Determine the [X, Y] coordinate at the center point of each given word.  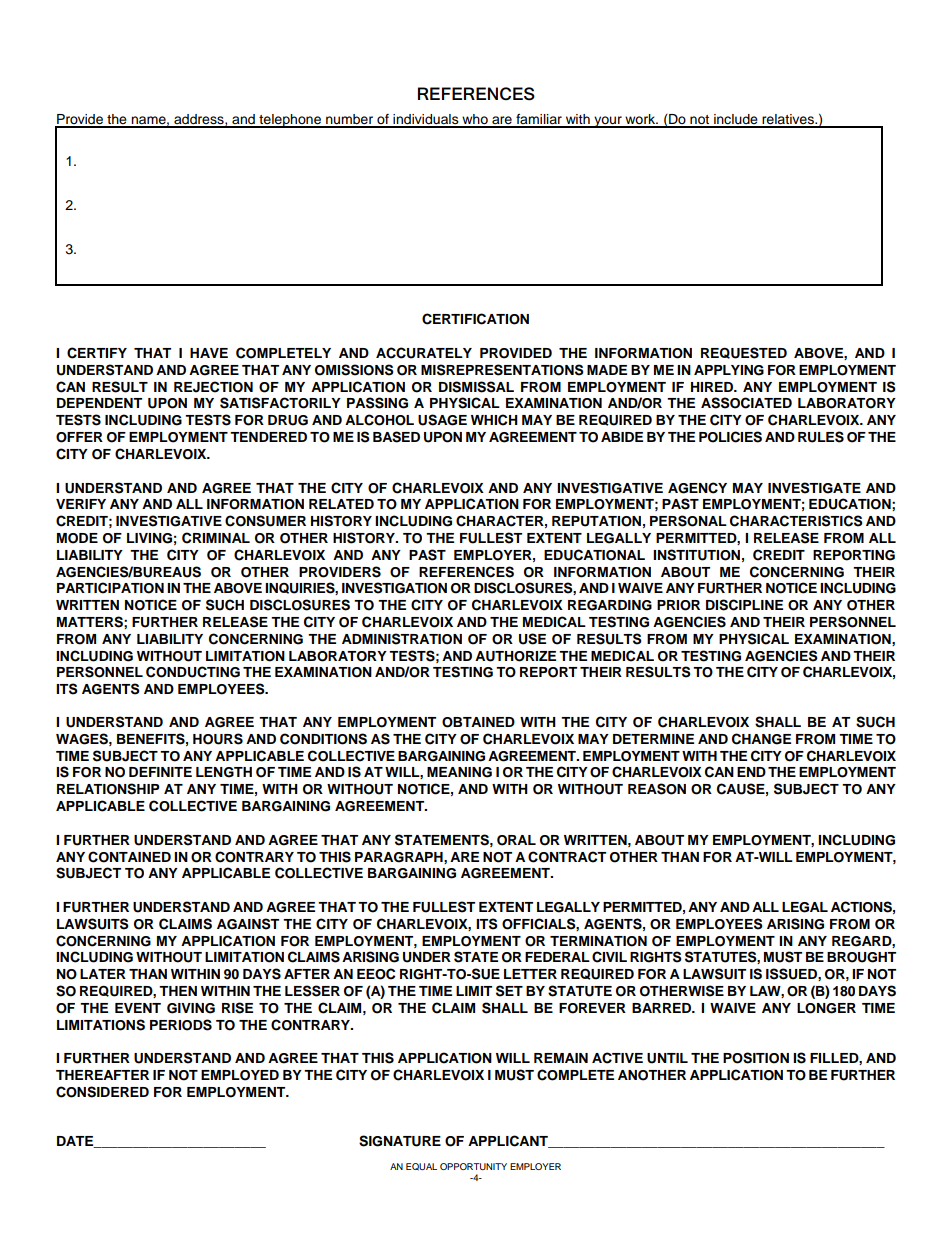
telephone [290, 121]
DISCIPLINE [744, 605]
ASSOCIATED [746, 403]
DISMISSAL [476, 387]
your [608, 122]
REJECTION [213, 387]
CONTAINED [129, 857]
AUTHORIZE [515, 656]
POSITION [756, 1058]
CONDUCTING [193, 672]
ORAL [516, 840]
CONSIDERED [102, 1092]
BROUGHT [861, 957]
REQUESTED [744, 353]
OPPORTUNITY [473, 1166]
